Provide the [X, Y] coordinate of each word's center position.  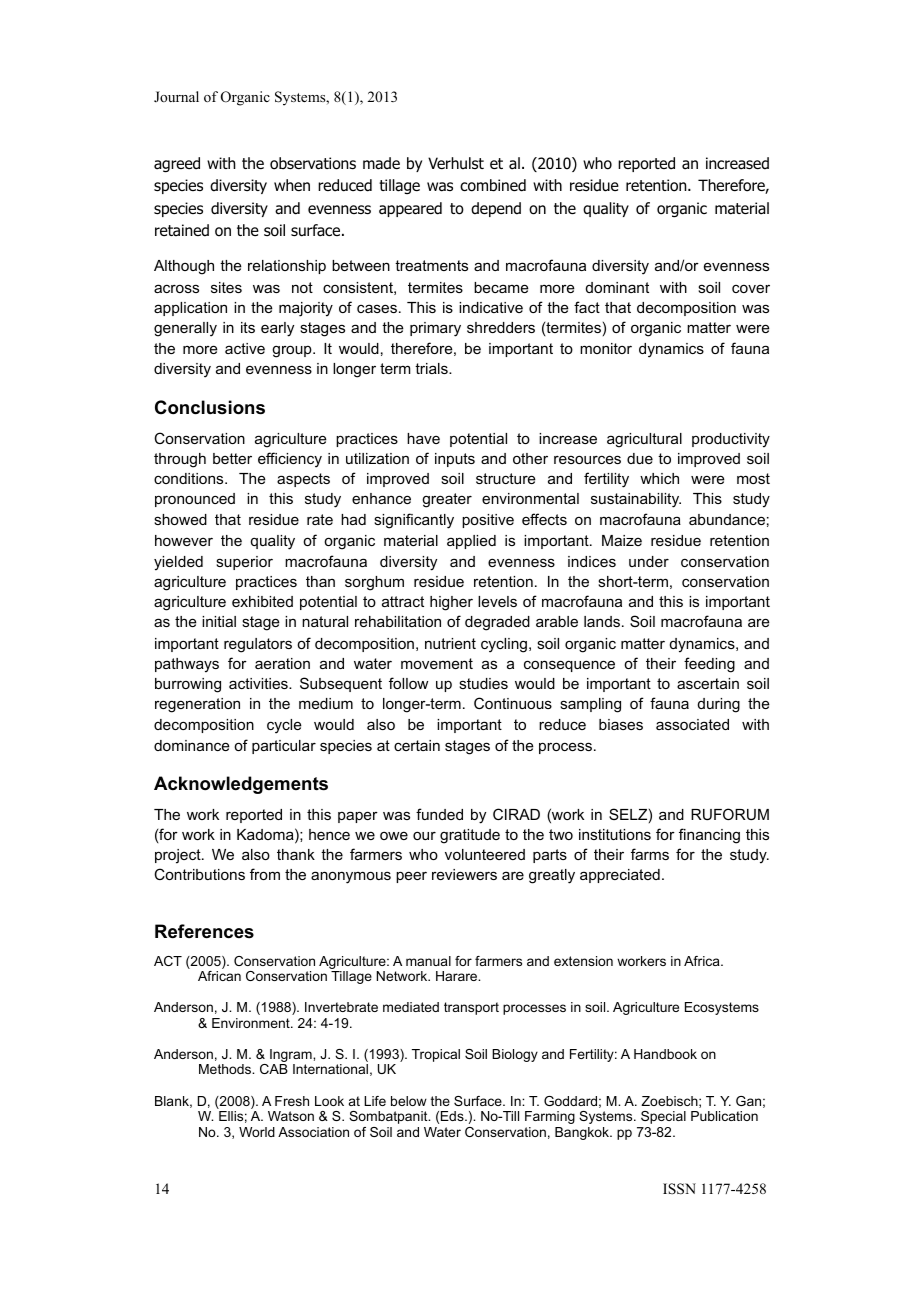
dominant [617, 287]
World [257, 1132]
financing [709, 836]
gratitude [470, 836]
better [232, 458]
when [292, 185]
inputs [455, 460]
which [659, 478]
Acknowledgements [241, 785]
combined [493, 185]
